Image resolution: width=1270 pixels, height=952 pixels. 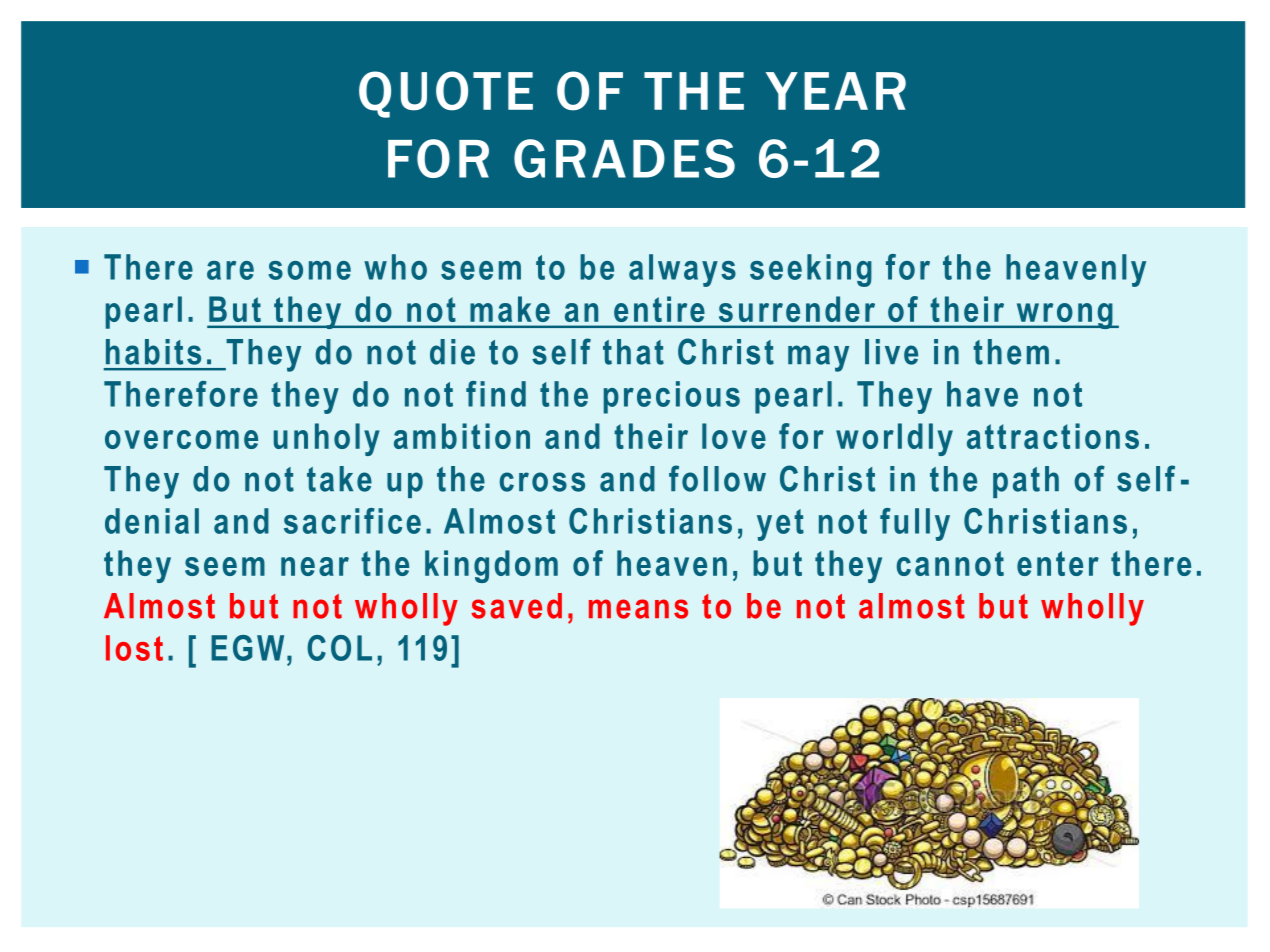 What do you see at coordinates (811, 270) in the page?
I see `seeking` at bounding box center [811, 270].
